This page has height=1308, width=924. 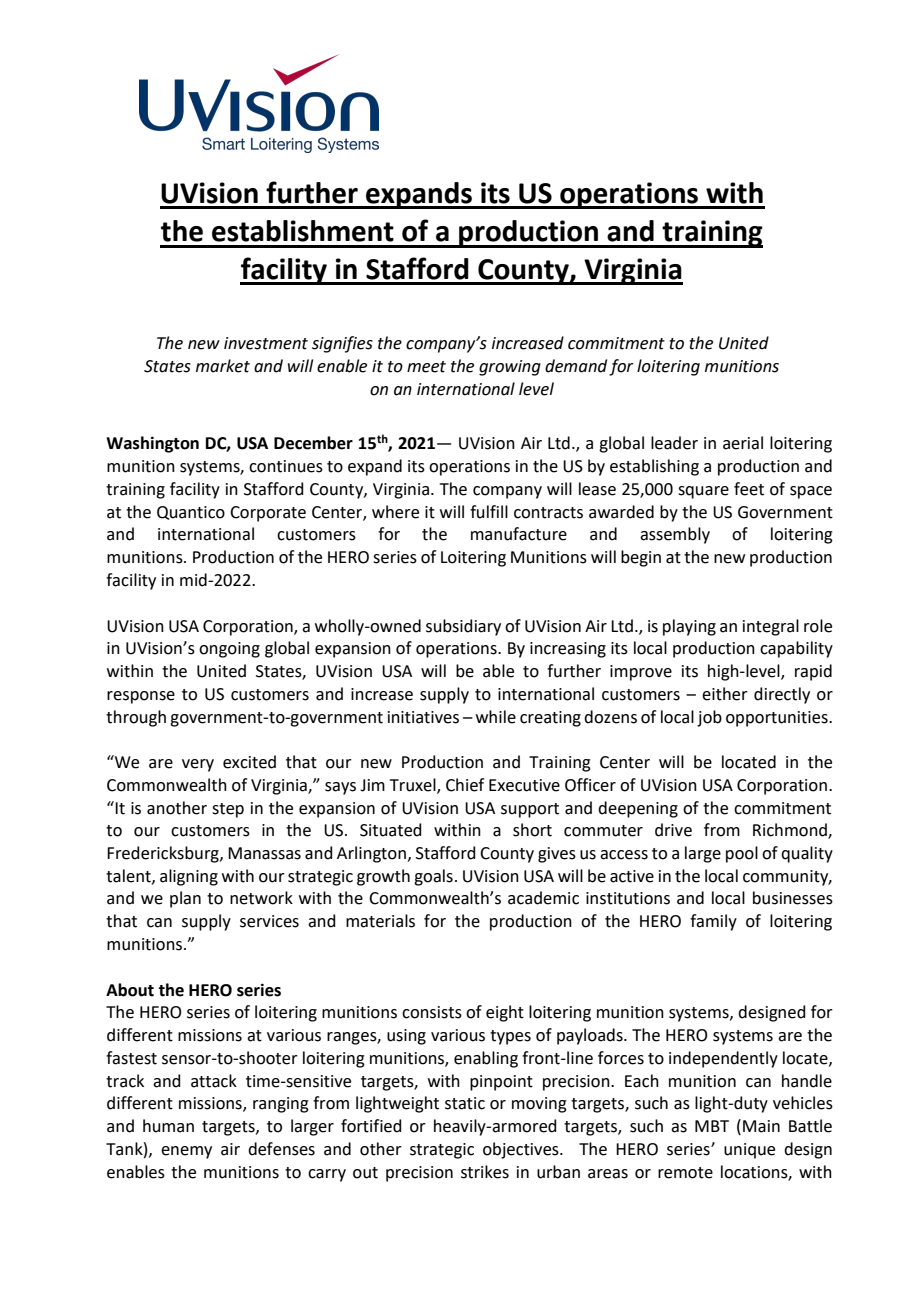 I want to click on establishment, so click(x=303, y=231).
